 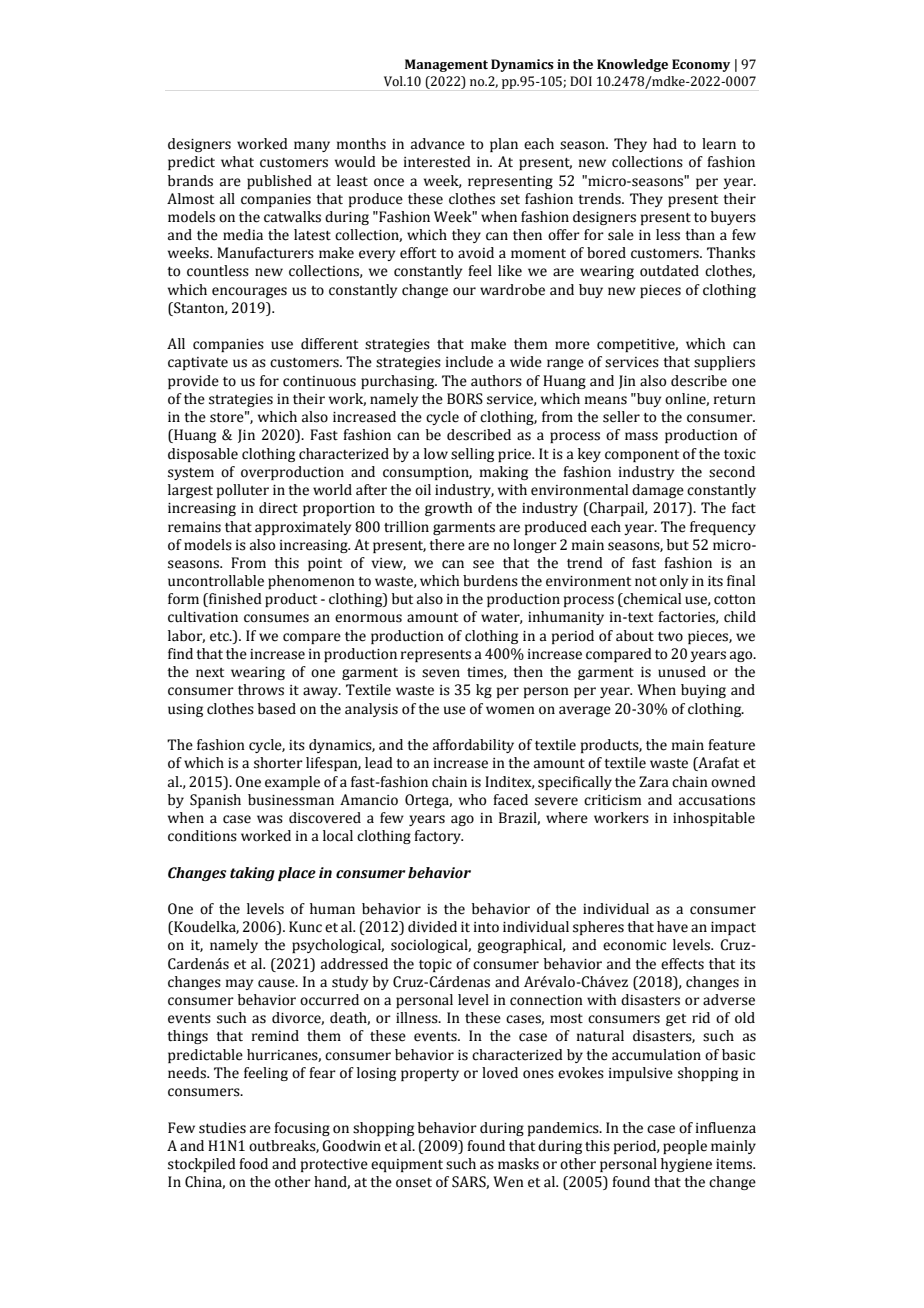 What do you see at coordinates (486, 927) in the page?
I see `into` at bounding box center [486, 927].
